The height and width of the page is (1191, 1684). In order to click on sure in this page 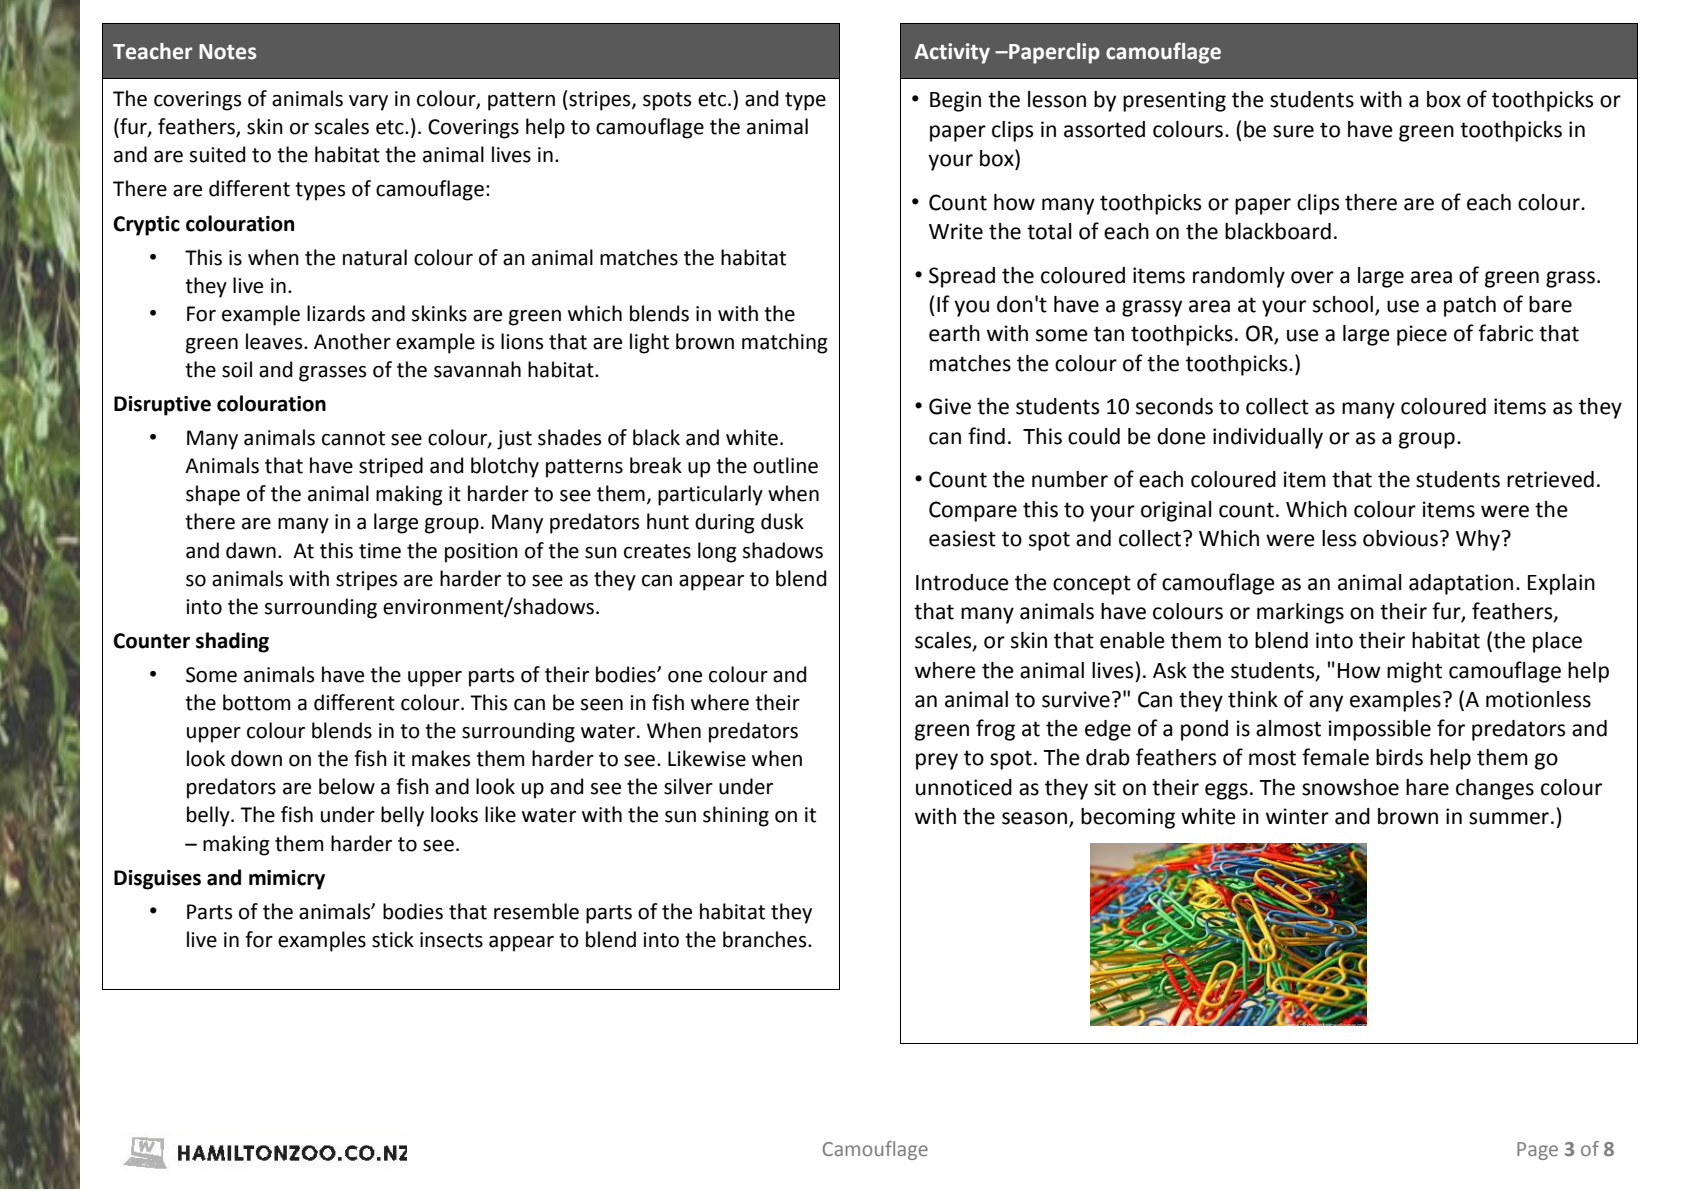, I will do `click(1293, 131)`.
